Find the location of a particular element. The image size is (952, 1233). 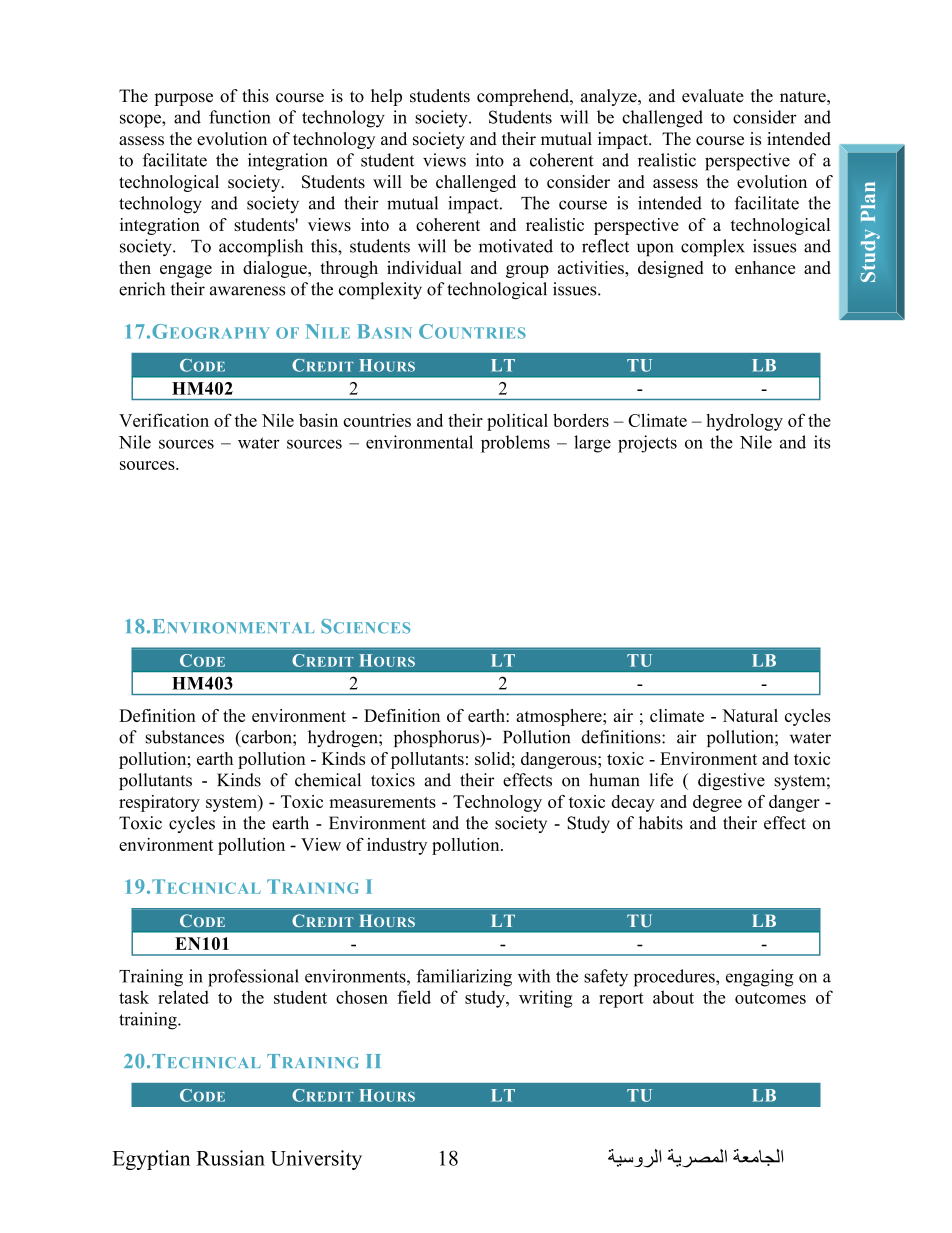

hydrogen is located at coordinates (344, 738).
